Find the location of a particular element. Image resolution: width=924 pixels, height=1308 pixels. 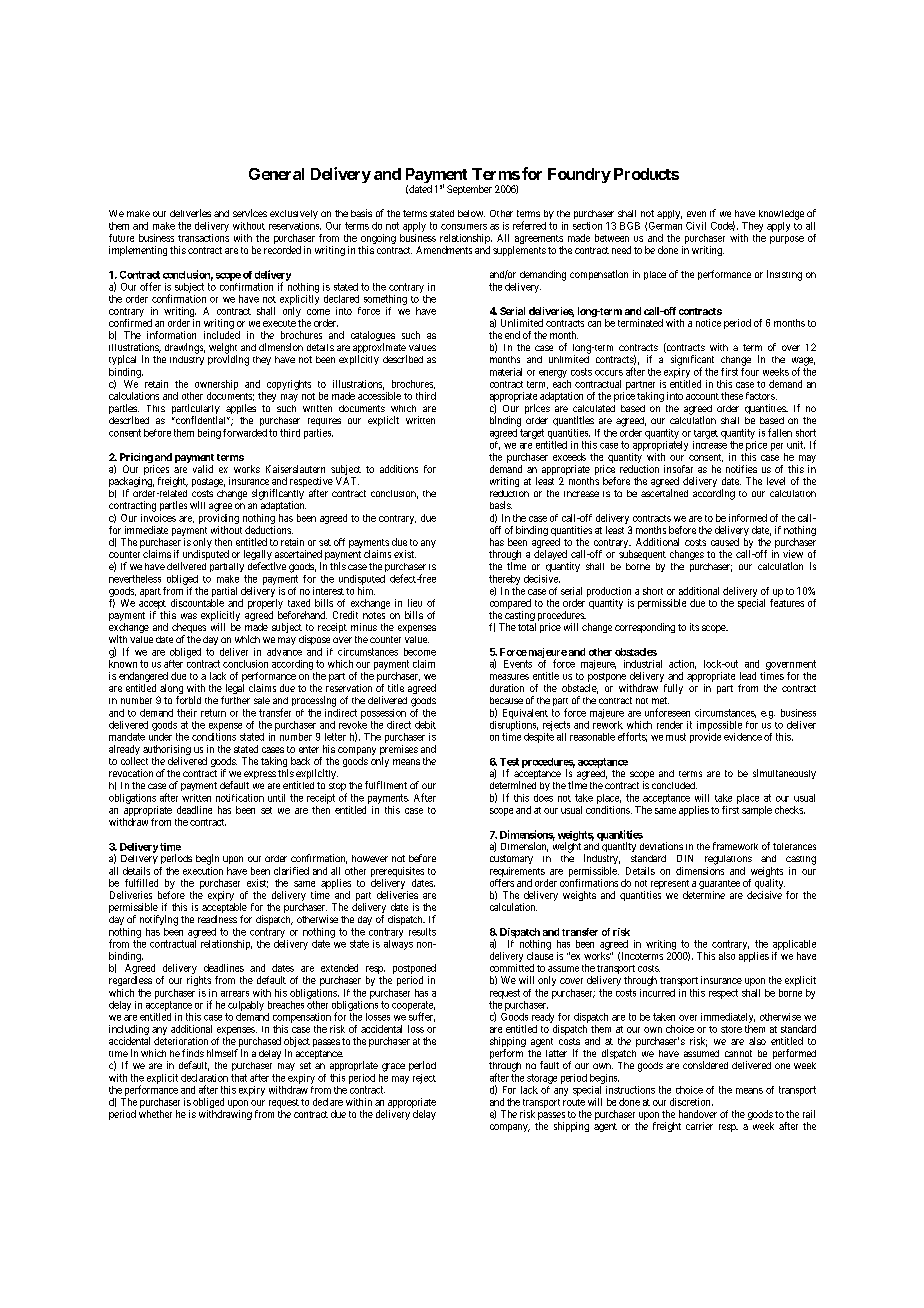

declaration is located at coordinates (204, 1078).
